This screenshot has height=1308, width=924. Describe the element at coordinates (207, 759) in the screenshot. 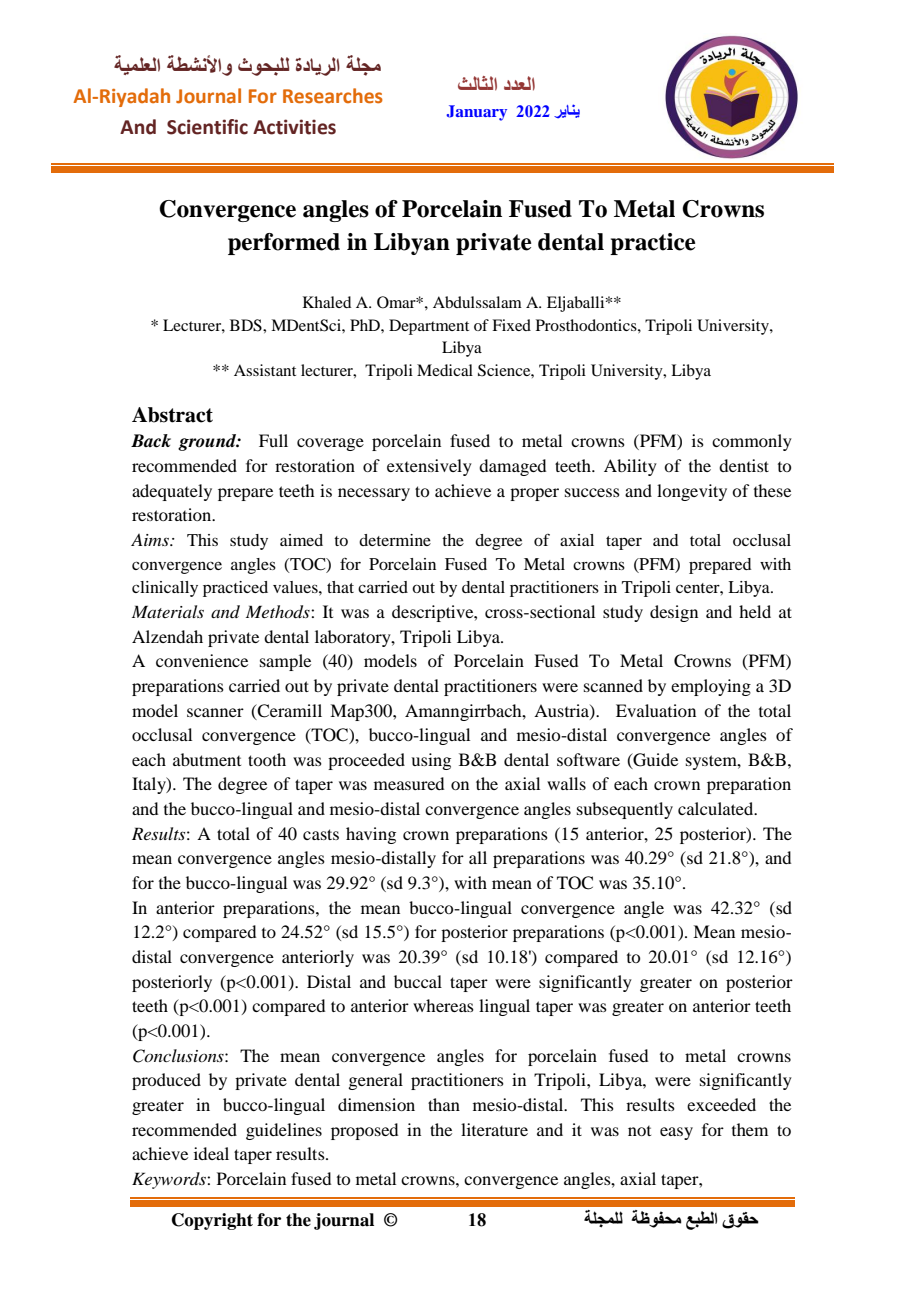

I see `abutment` at that location.
